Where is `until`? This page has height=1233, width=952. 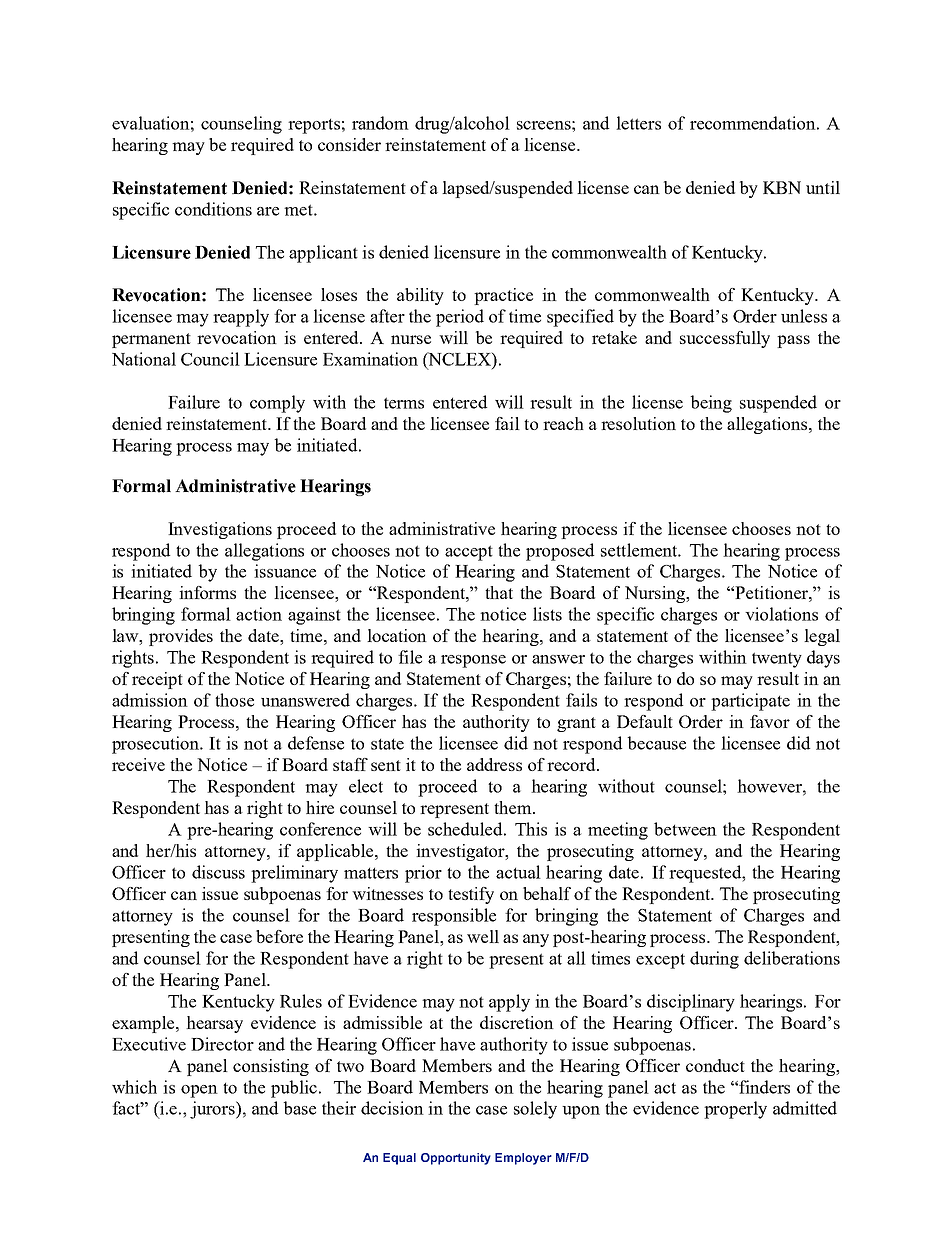 until is located at coordinates (823, 187).
